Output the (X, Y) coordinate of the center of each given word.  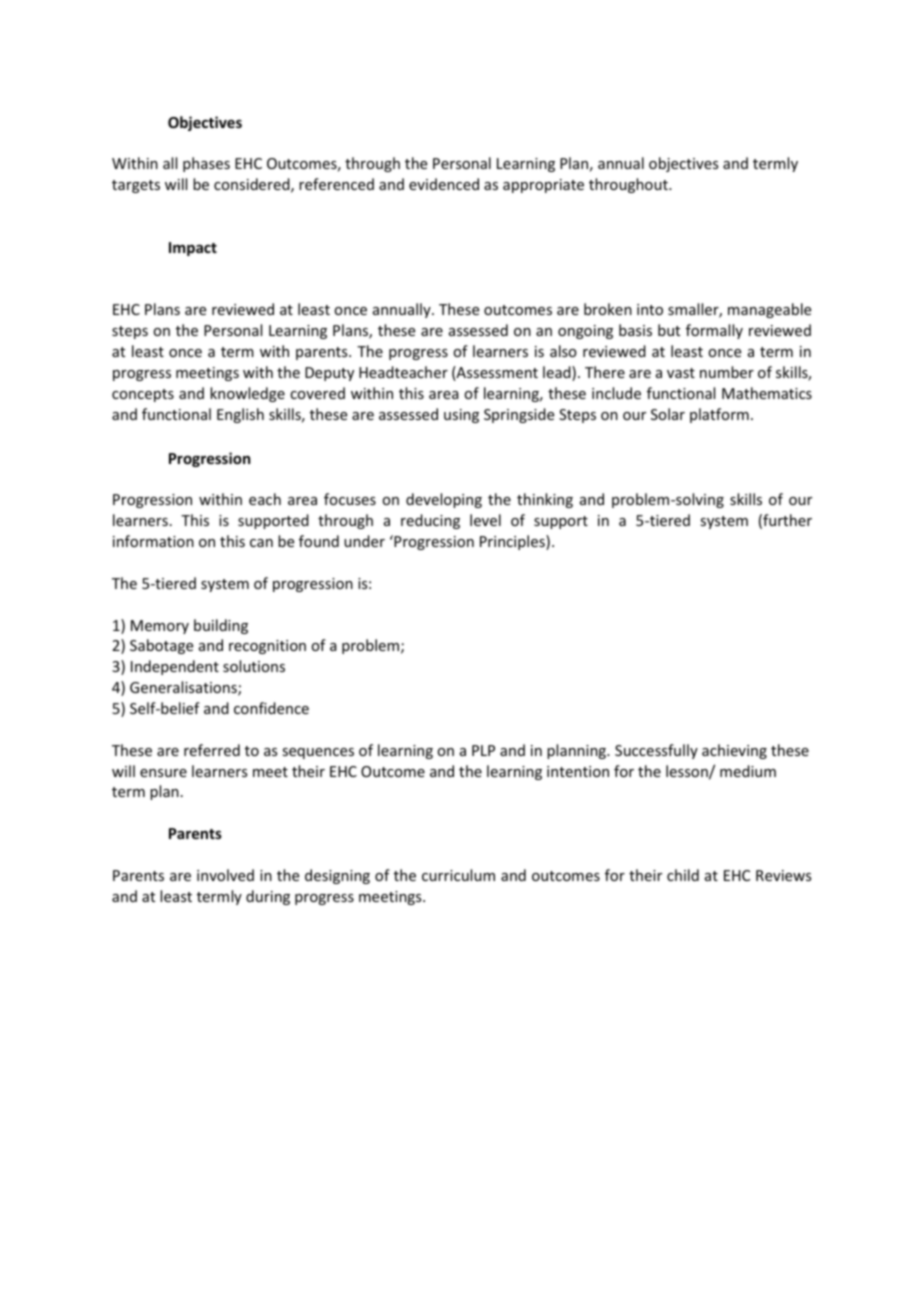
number (727, 372)
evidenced (444, 184)
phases (206, 164)
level (485, 520)
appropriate (543, 186)
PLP (483, 750)
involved (225, 875)
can (261, 543)
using (461, 416)
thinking (545, 500)
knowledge (247, 394)
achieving (734, 751)
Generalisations (184, 688)
